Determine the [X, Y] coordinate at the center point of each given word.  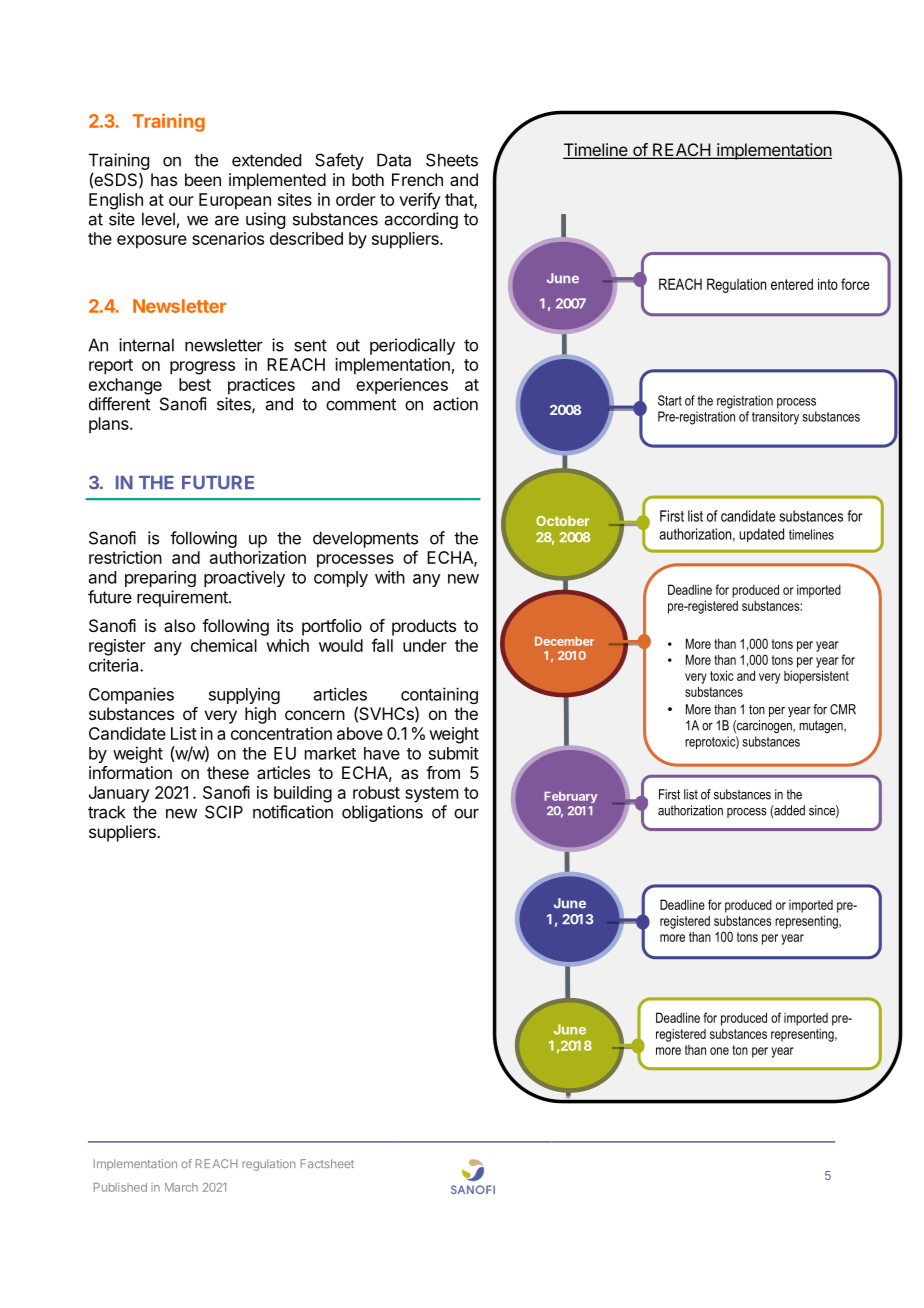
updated [761, 535]
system [431, 795]
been [203, 179]
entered [792, 284]
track [106, 812]
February [570, 797]
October [563, 521]
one [719, 1051]
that [460, 200]
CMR [843, 709]
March [181, 1187]
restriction [125, 557]
